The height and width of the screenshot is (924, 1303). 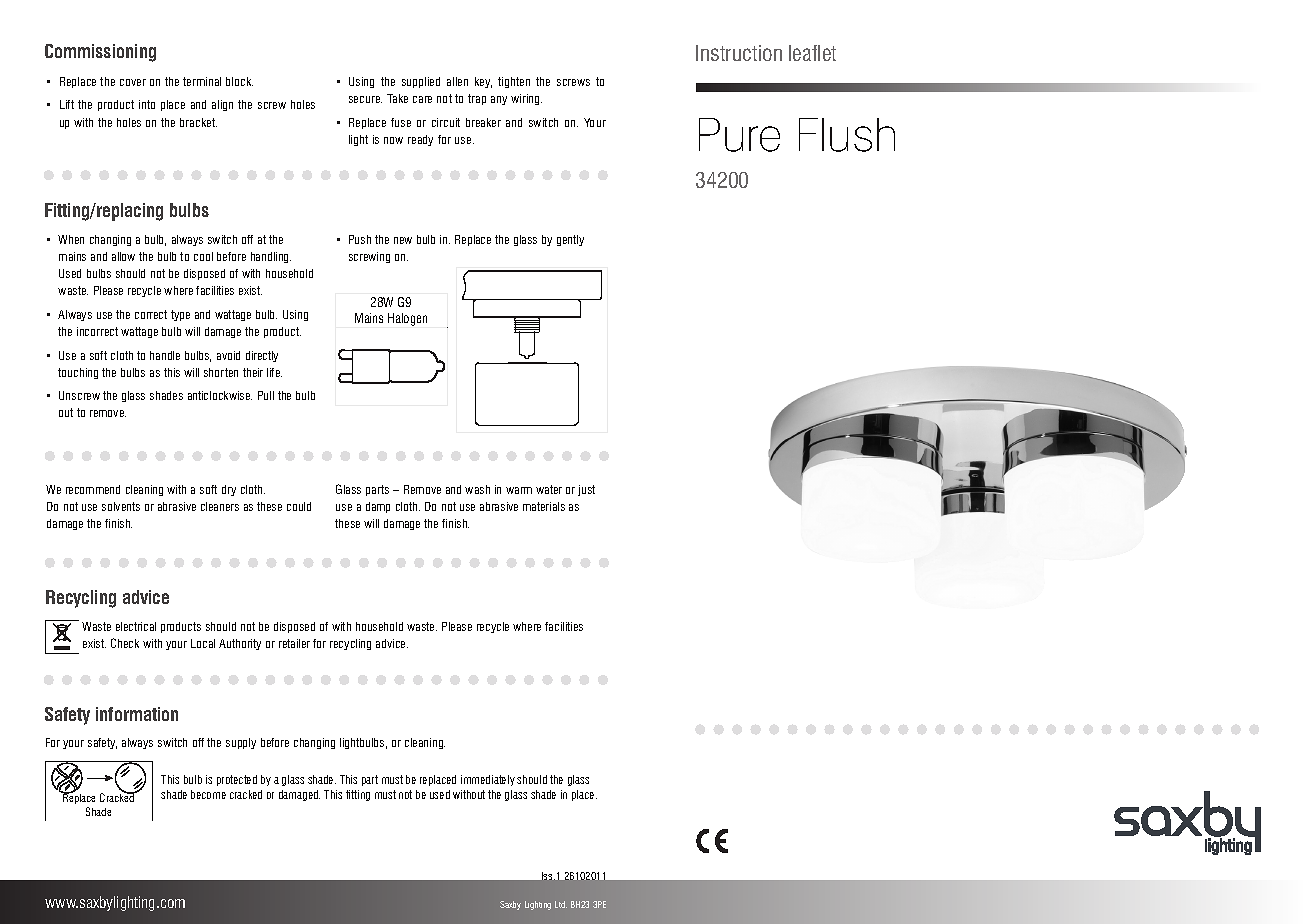 What do you see at coordinates (121, 506) in the screenshot?
I see `solvents` at bounding box center [121, 506].
